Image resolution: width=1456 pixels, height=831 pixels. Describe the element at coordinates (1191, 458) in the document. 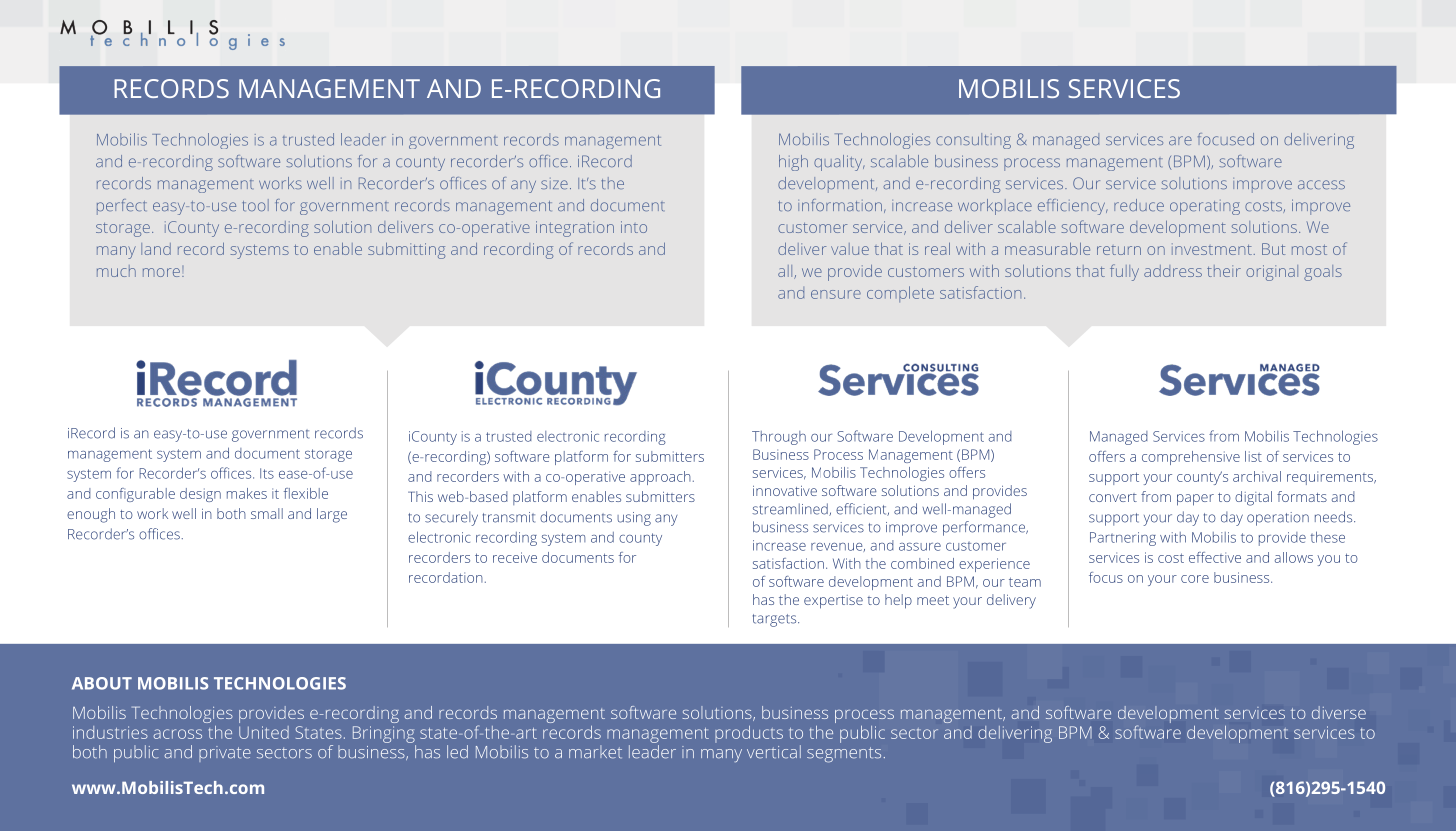

I see `comprehensive` at that location.
